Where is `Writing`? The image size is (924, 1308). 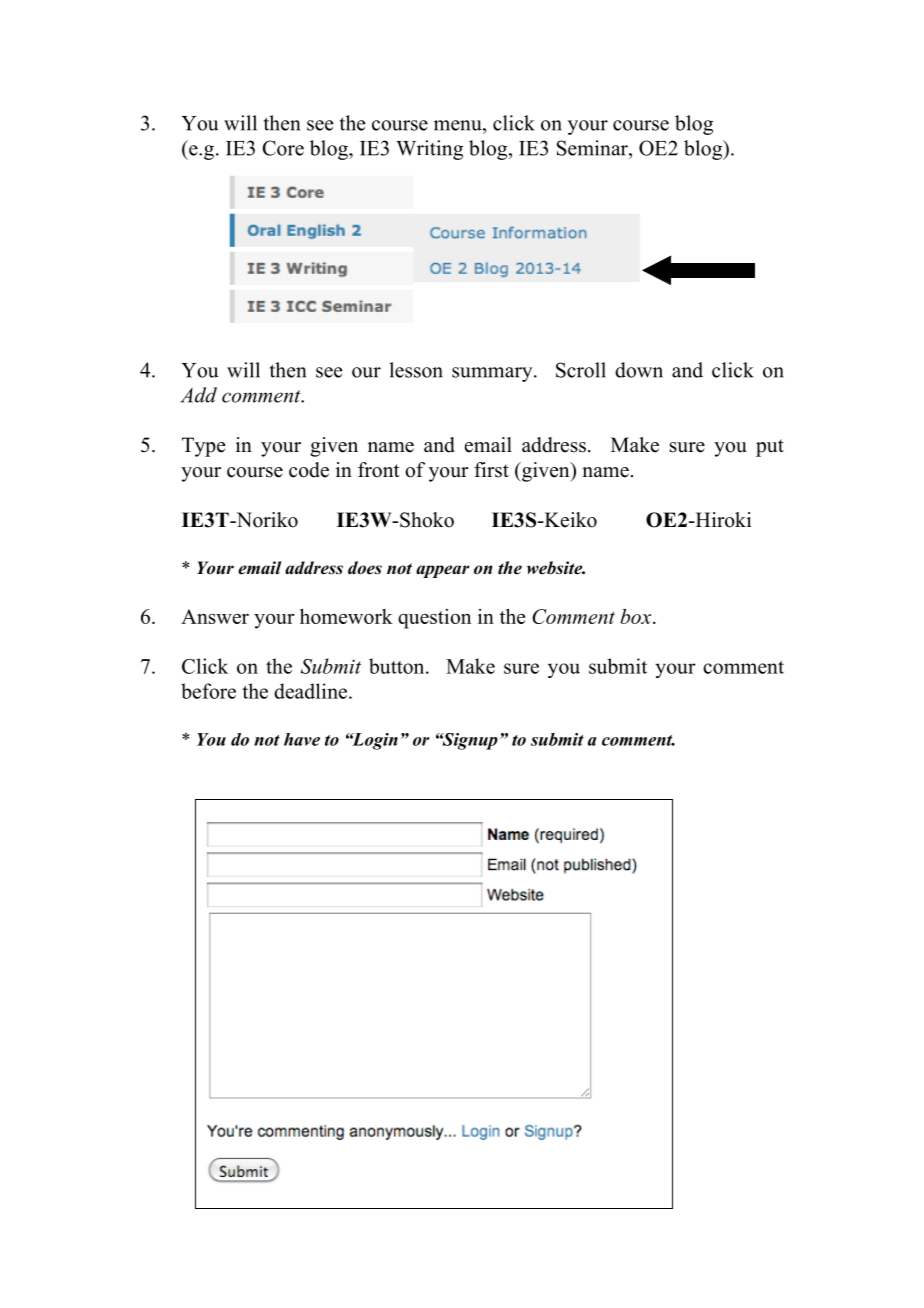
Writing is located at coordinates (429, 150).
